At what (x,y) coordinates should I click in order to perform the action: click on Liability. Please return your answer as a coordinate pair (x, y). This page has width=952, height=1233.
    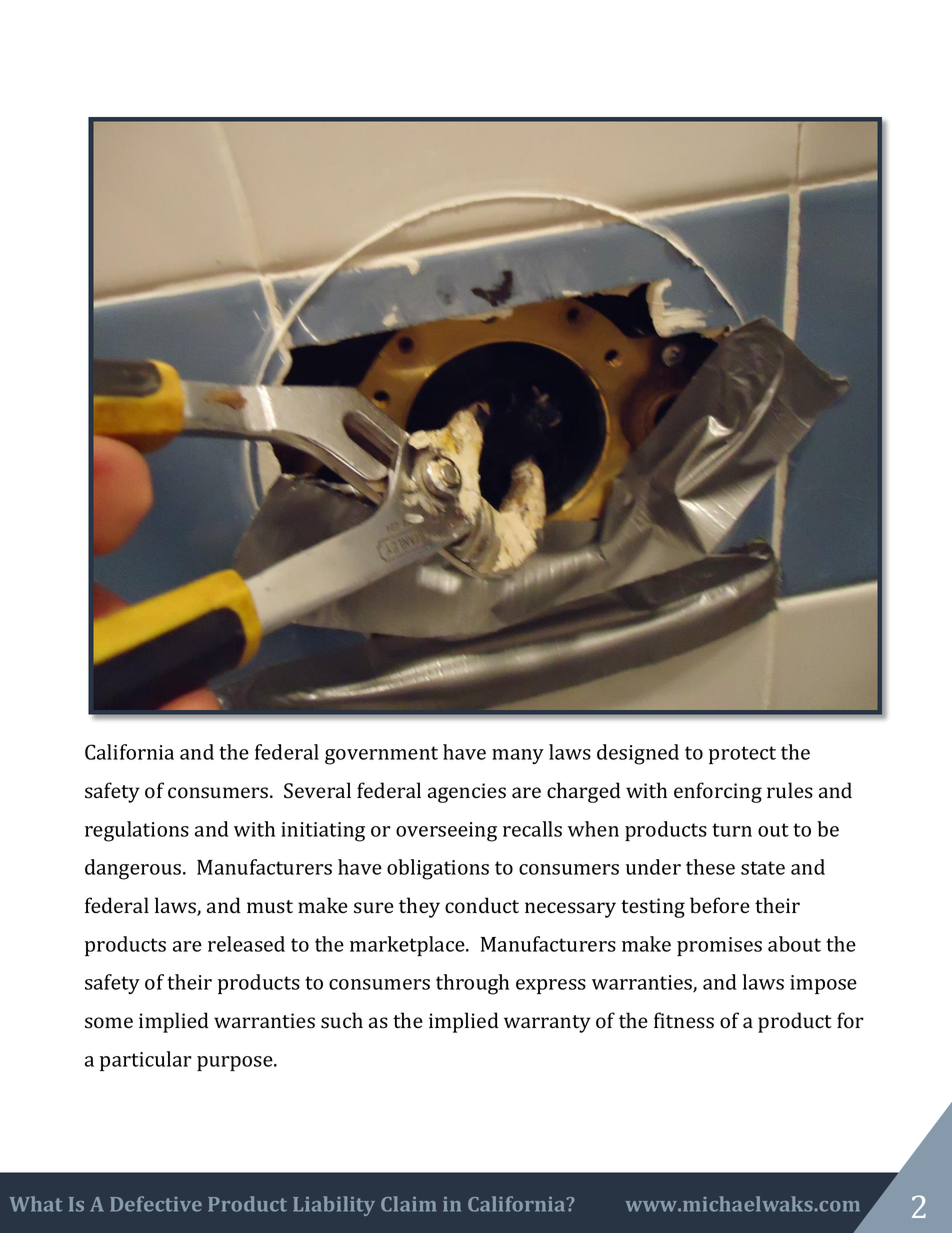
    Looking at the image, I should click on (334, 1206).
